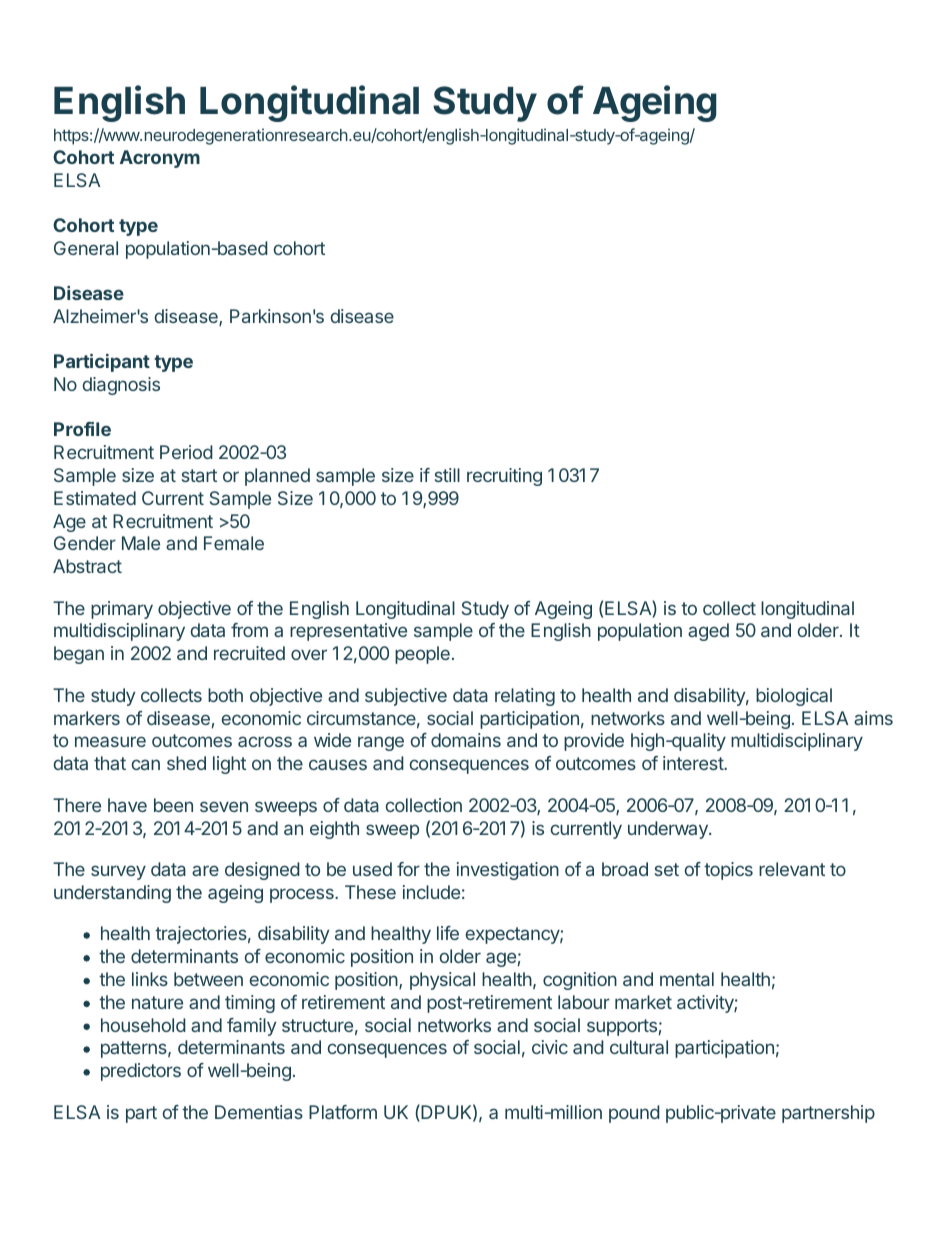 The image size is (952, 1233). What do you see at coordinates (550, 1047) in the document?
I see `civic` at bounding box center [550, 1047].
